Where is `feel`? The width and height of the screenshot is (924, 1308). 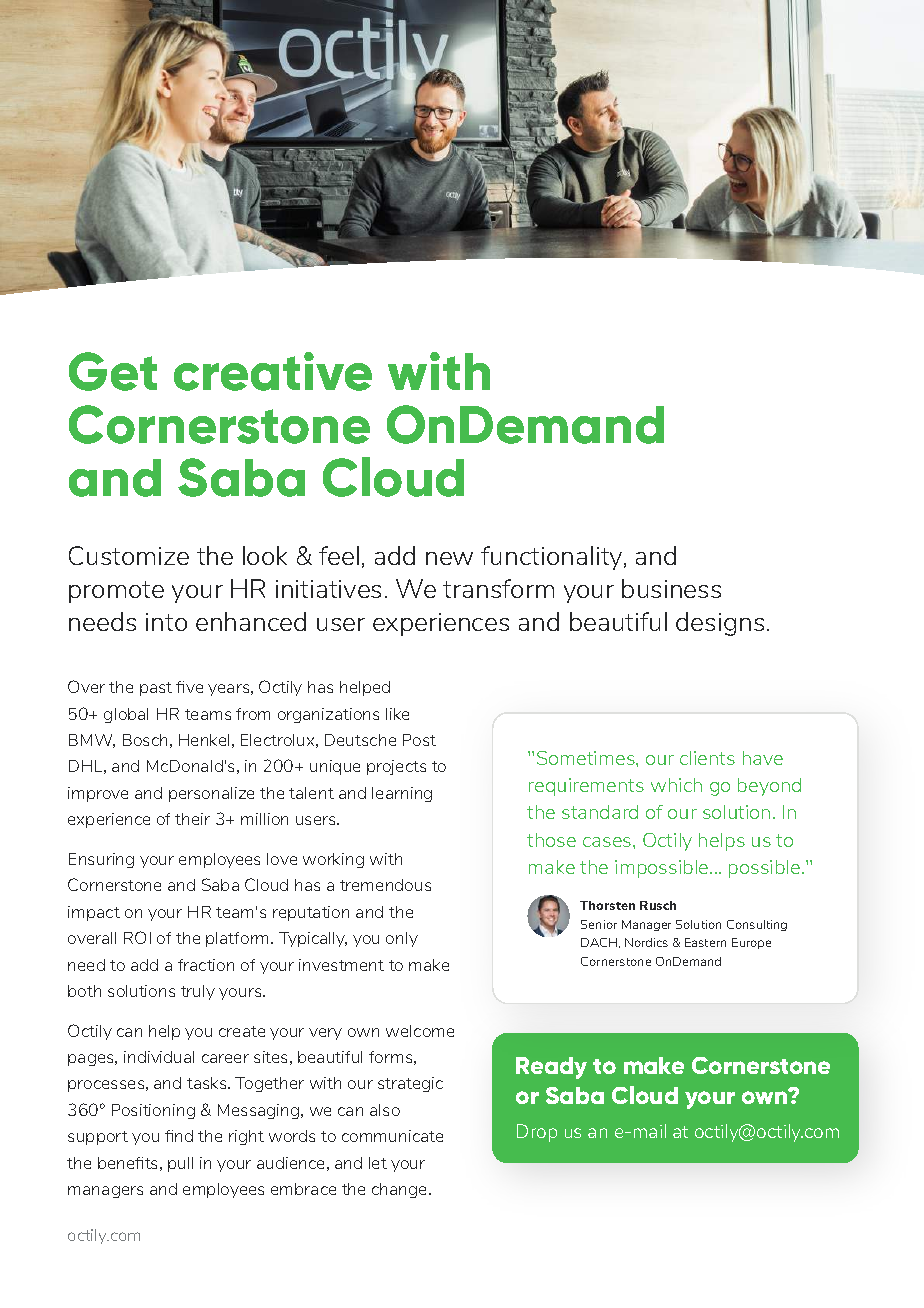 feel is located at coordinates (339, 555).
